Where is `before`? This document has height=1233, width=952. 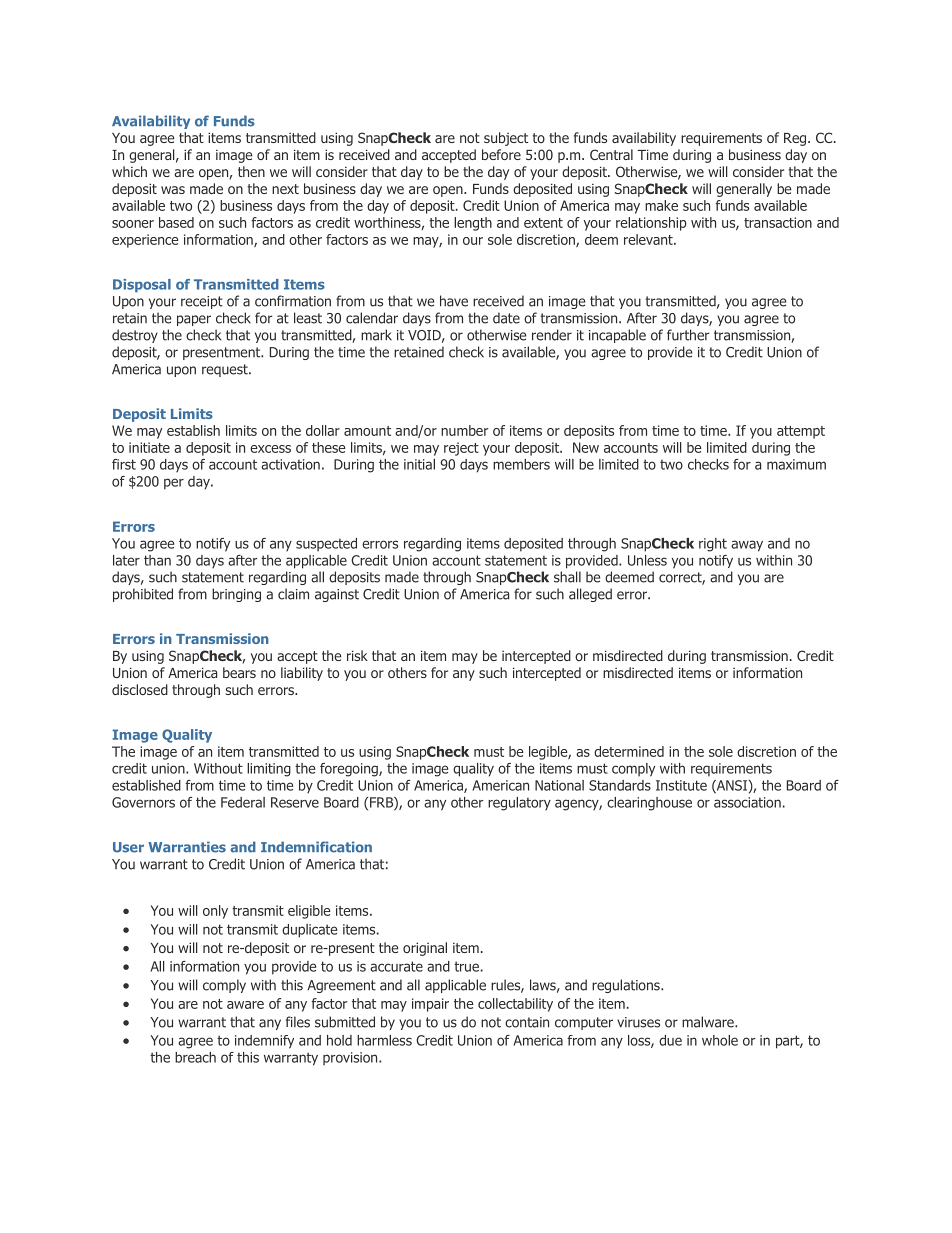
before is located at coordinates (501, 154).
